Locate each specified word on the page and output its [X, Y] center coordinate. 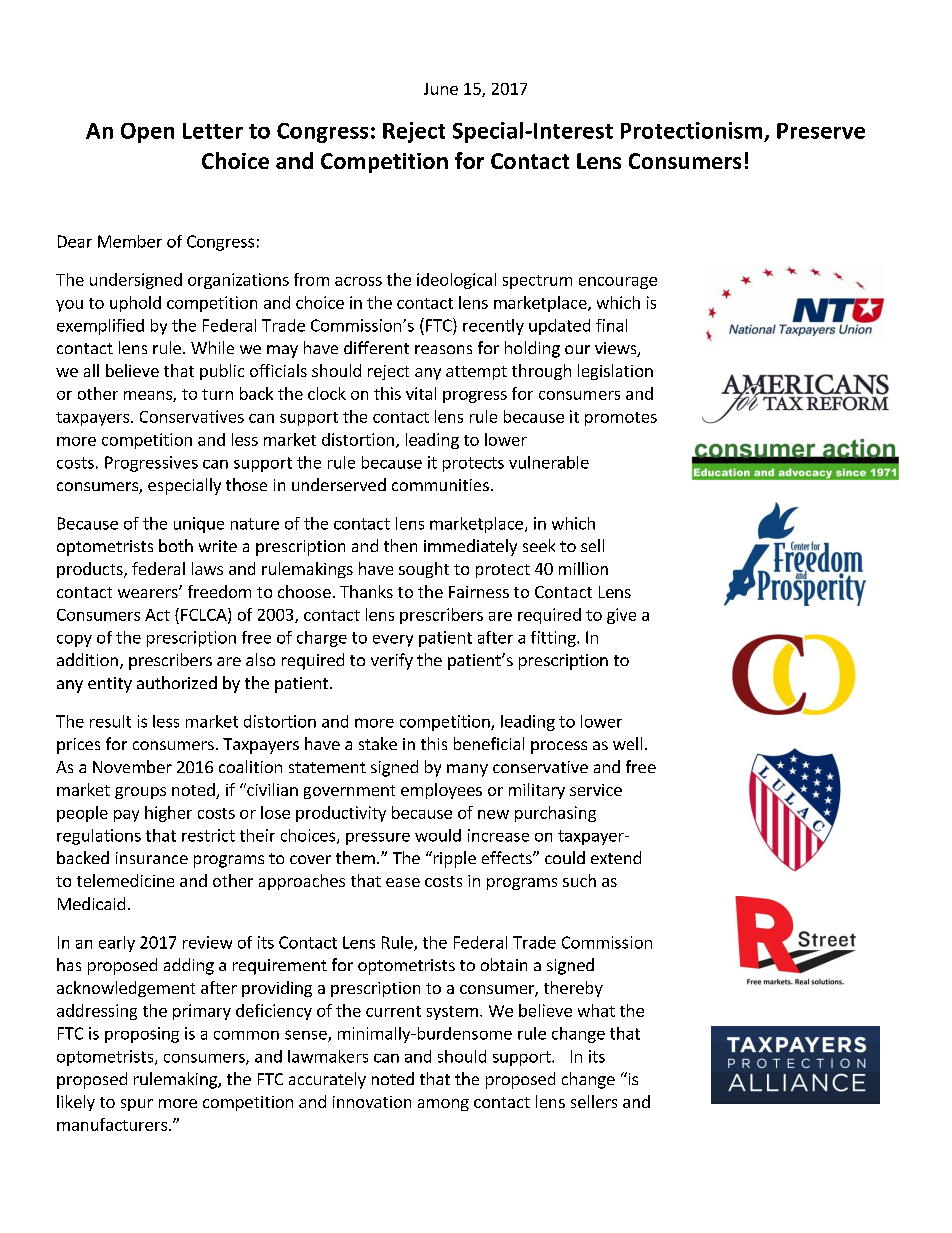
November [132, 766]
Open [147, 133]
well [627, 743]
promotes [621, 419]
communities [440, 485]
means [149, 396]
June [441, 89]
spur [137, 1105]
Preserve [821, 131]
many [467, 770]
